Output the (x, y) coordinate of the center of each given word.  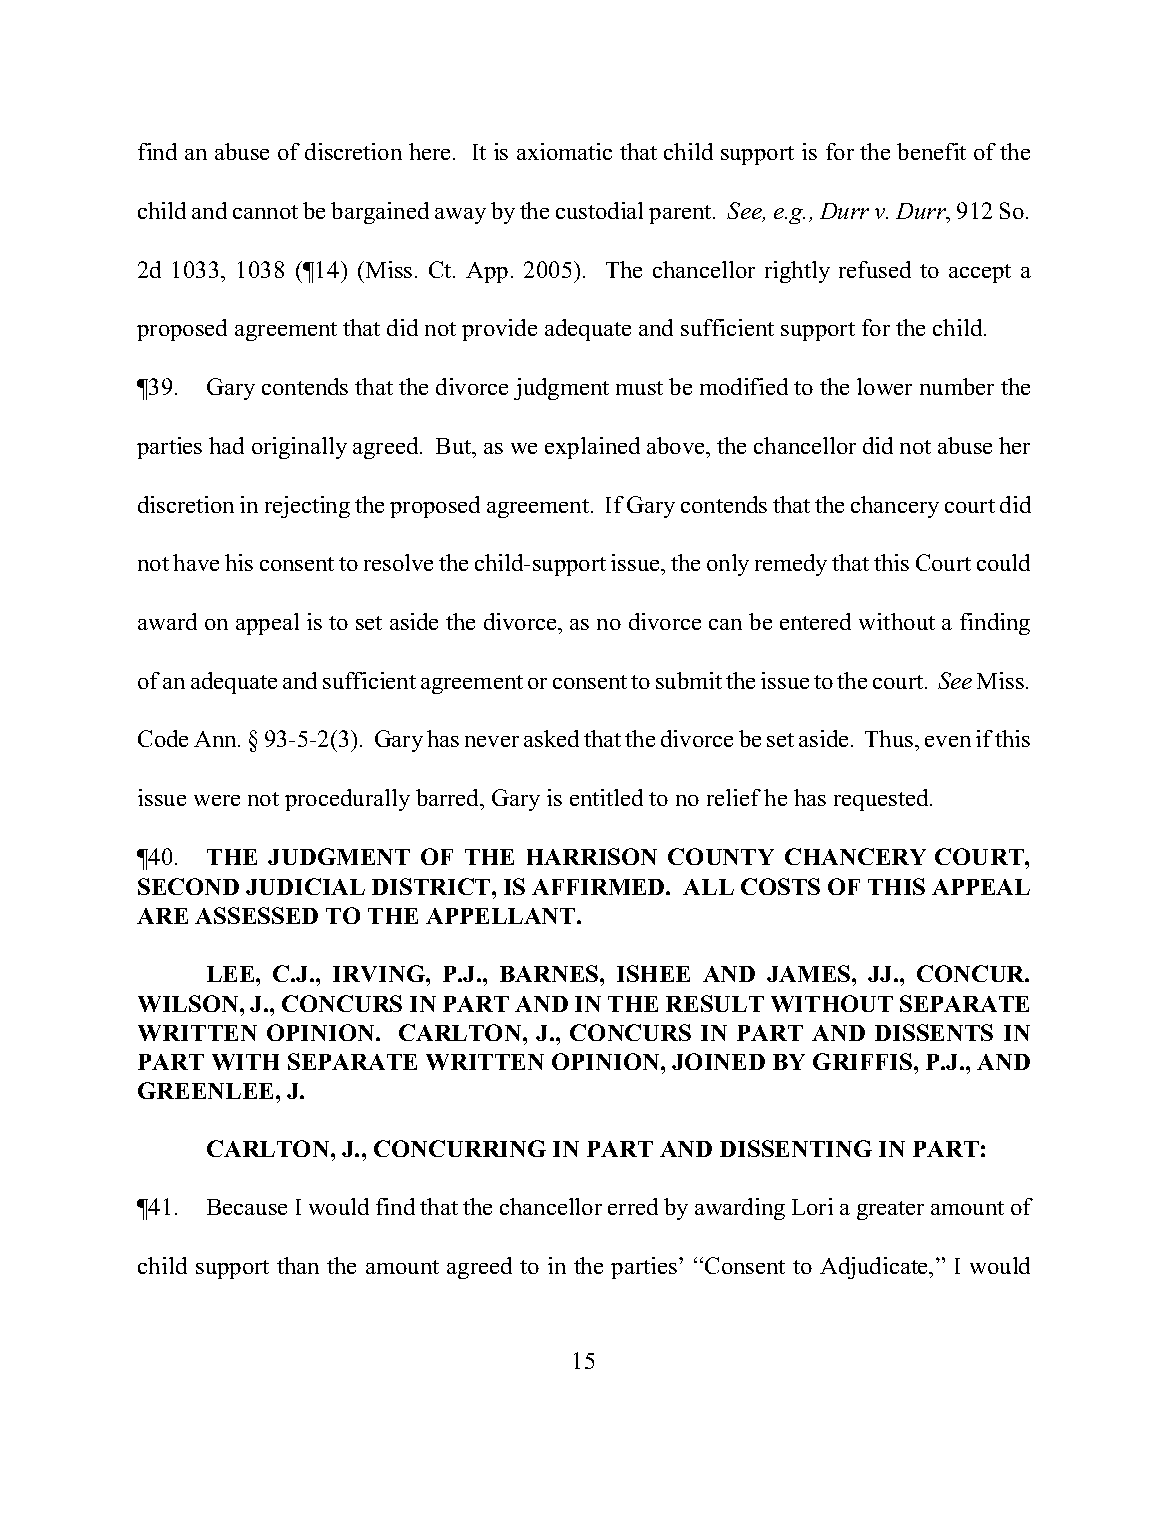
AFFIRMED (599, 887)
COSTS (780, 886)
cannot (265, 212)
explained (592, 448)
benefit (931, 151)
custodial (599, 210)
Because (247, 1207)
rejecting (307, 507)
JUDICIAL (305, 886)
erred (633, 1206)
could (1003, 562)
